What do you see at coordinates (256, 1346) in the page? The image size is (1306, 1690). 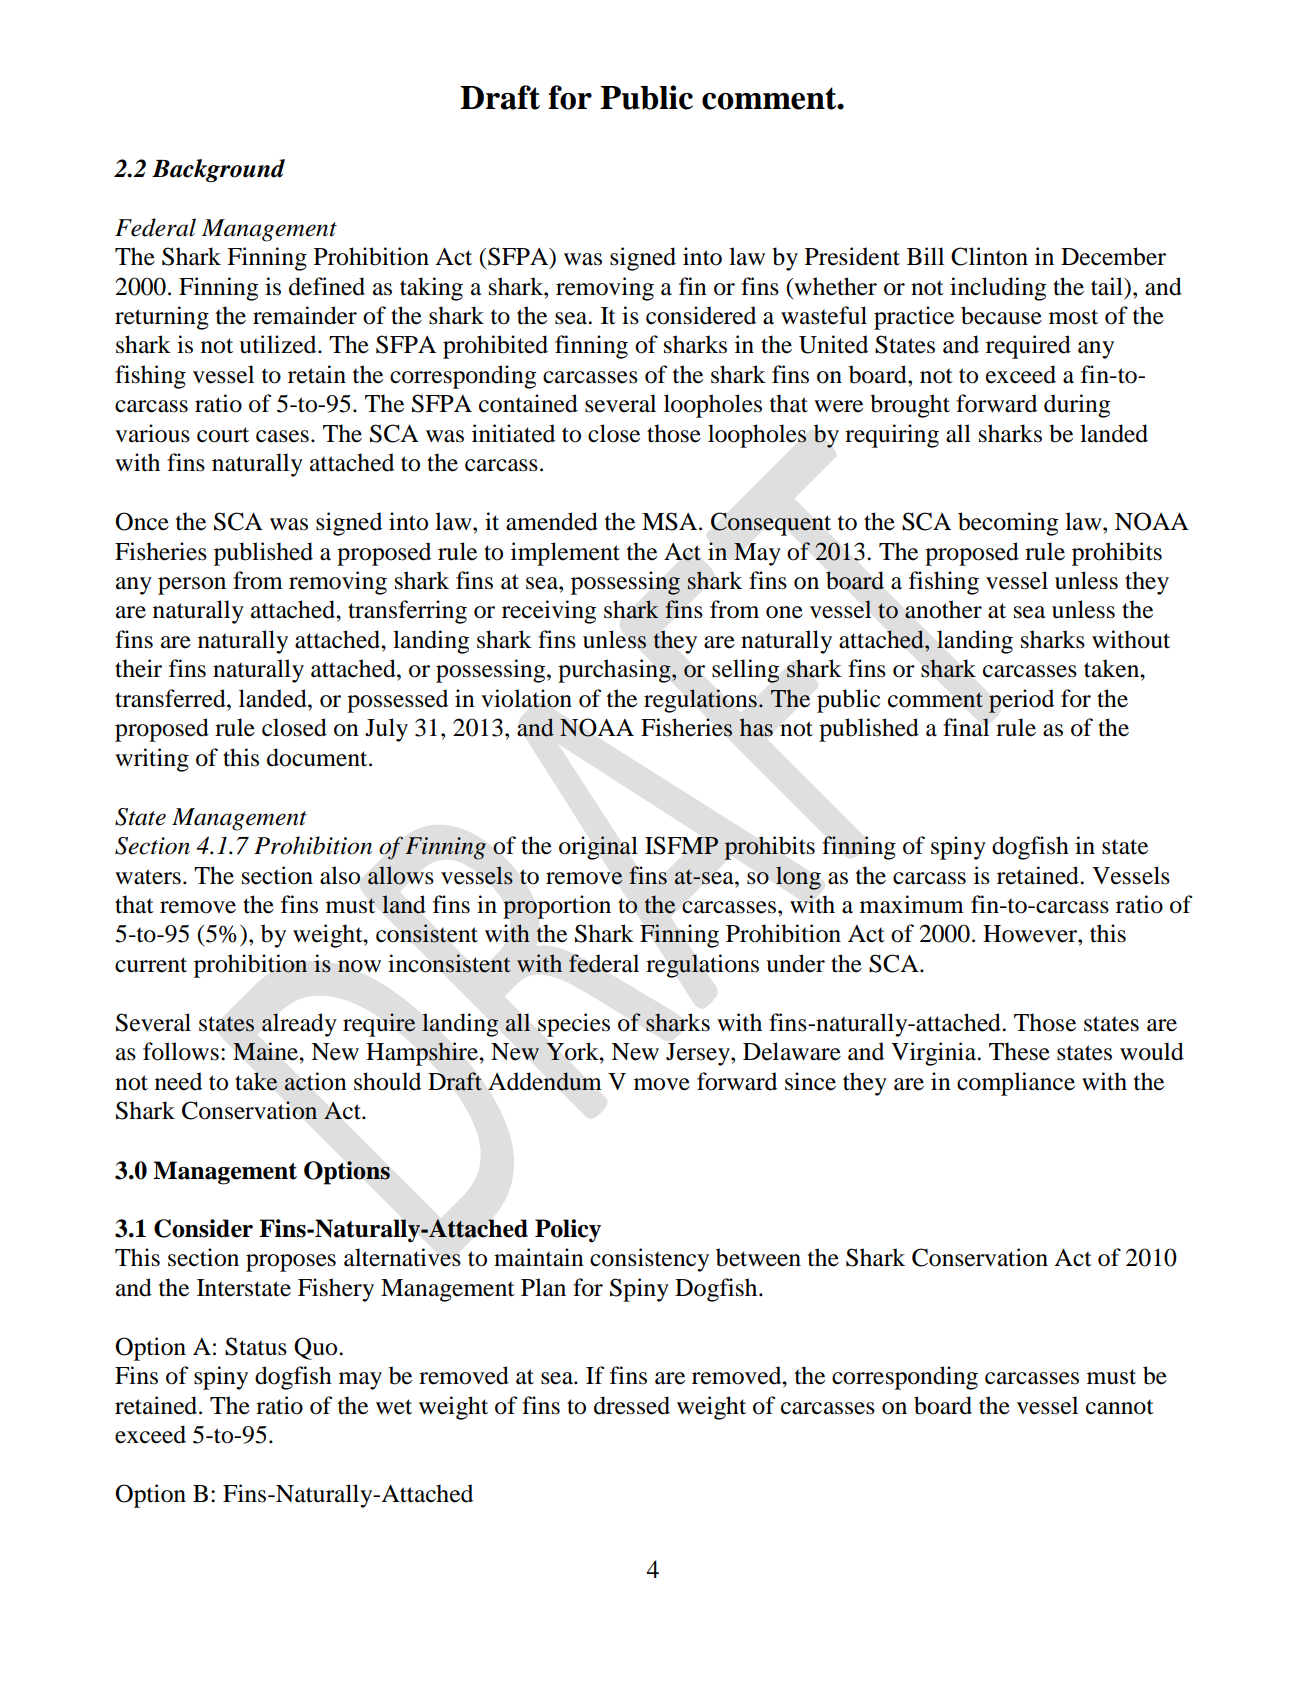 I see `Status` at bounding box center [256, 1346].
